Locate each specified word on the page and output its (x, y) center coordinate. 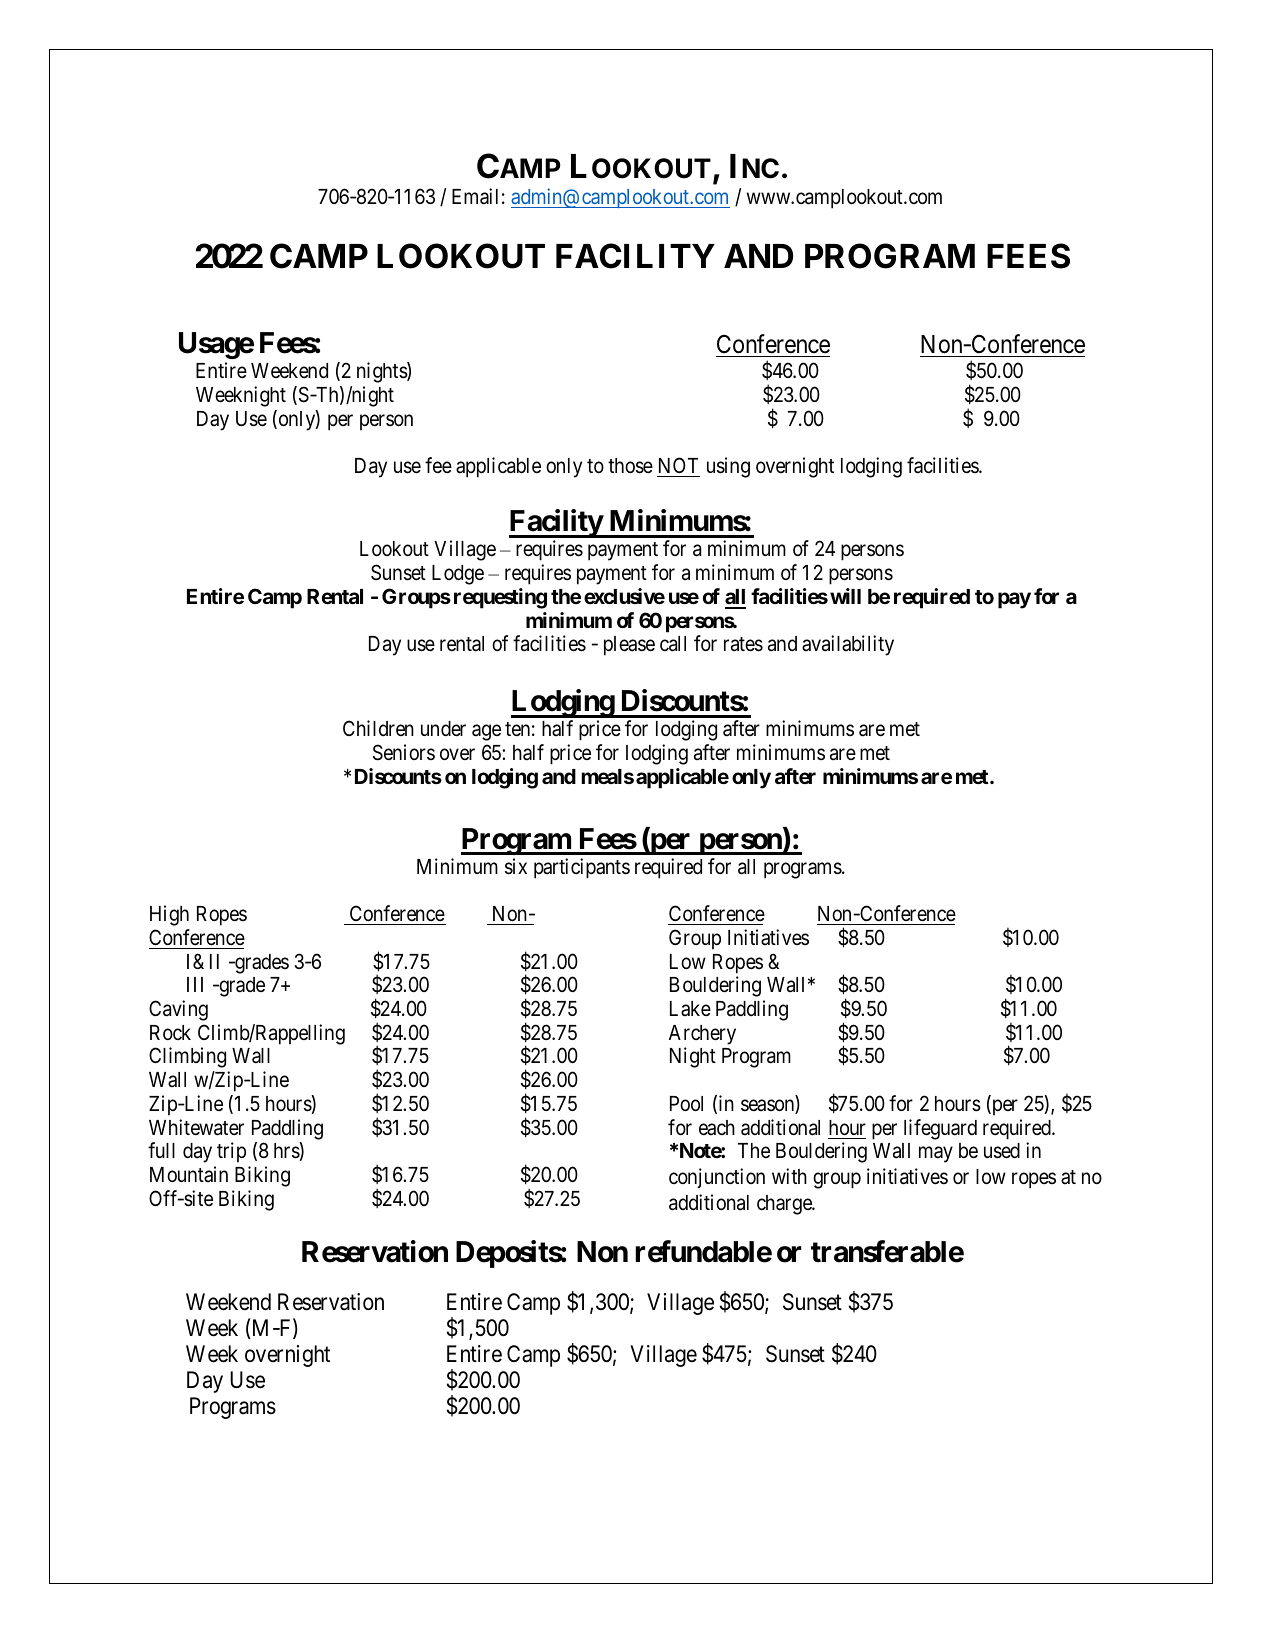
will (845, 596)
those (630, 466)
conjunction (717, 1178)
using (728, 467)
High (169, 915)
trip (231, 1152)
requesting (500, 598)
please (629, 646)
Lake (690, 1009)
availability (848, 645)
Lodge (458, 575)
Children (378, 728)
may (936, 1155)
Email (475, 196)
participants (582, 868)
